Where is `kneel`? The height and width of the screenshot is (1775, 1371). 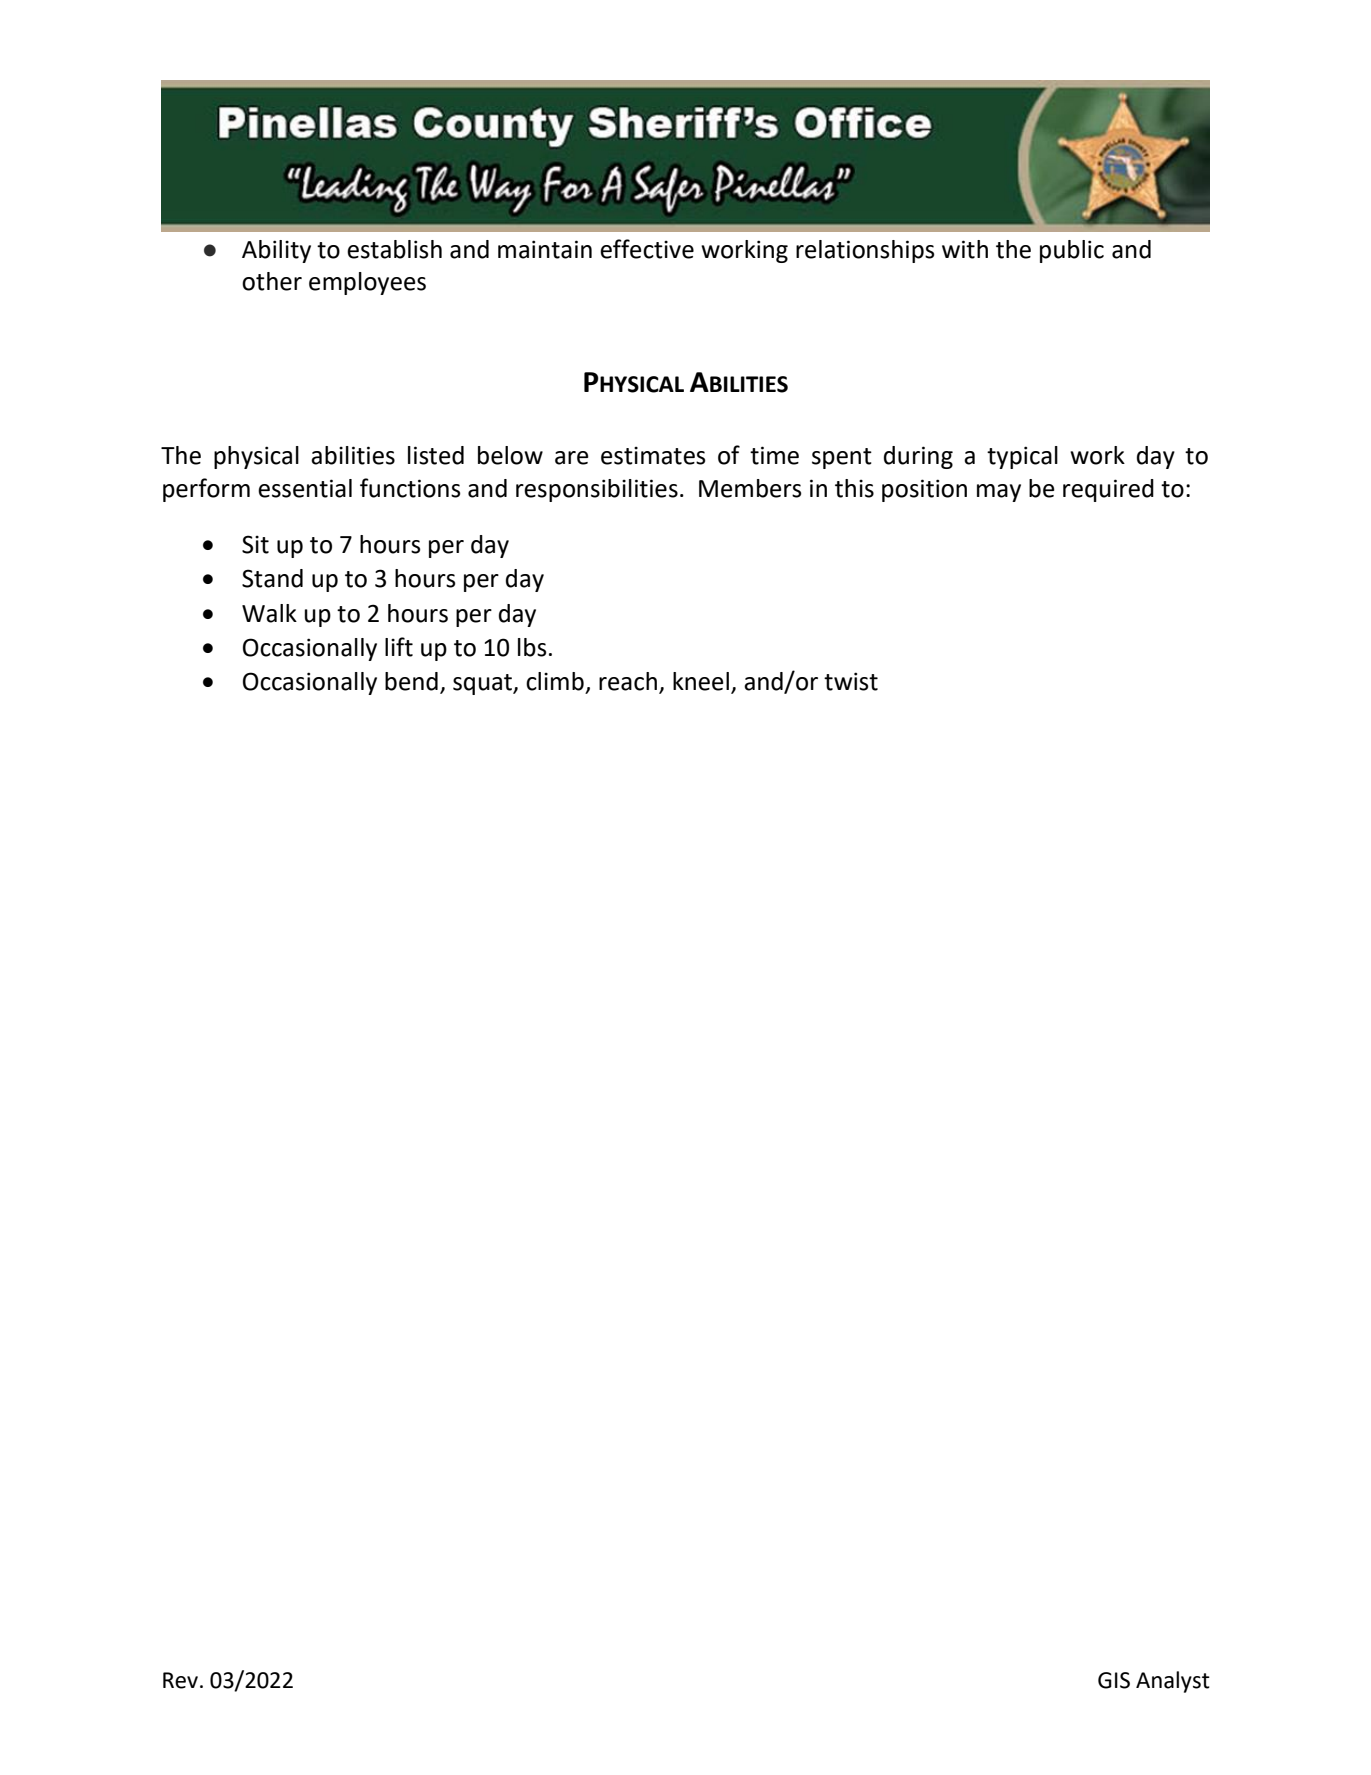
kneel is located at coordinates (701, 681).
